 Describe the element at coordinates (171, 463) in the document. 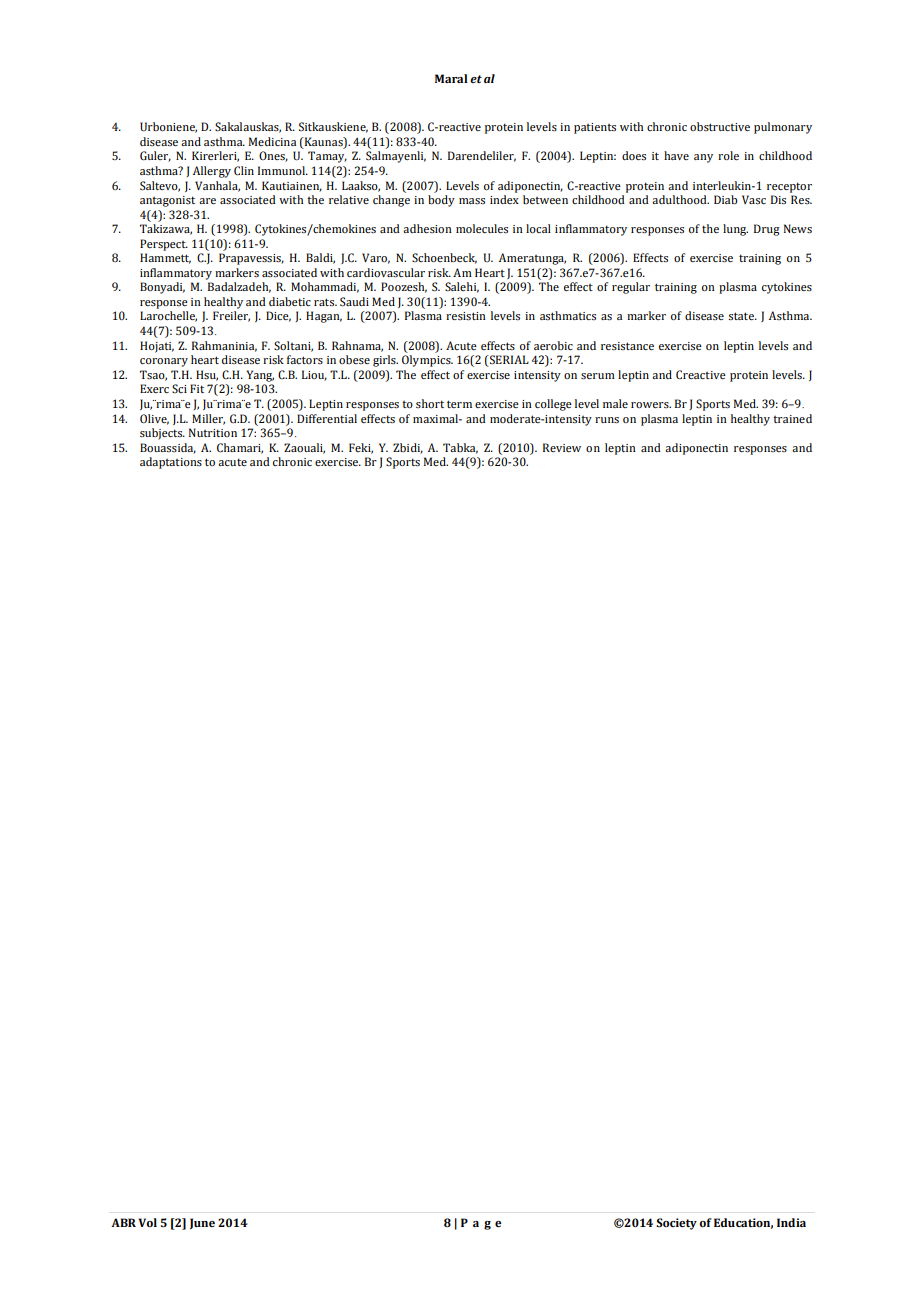

I see `adaptations` at that location.
